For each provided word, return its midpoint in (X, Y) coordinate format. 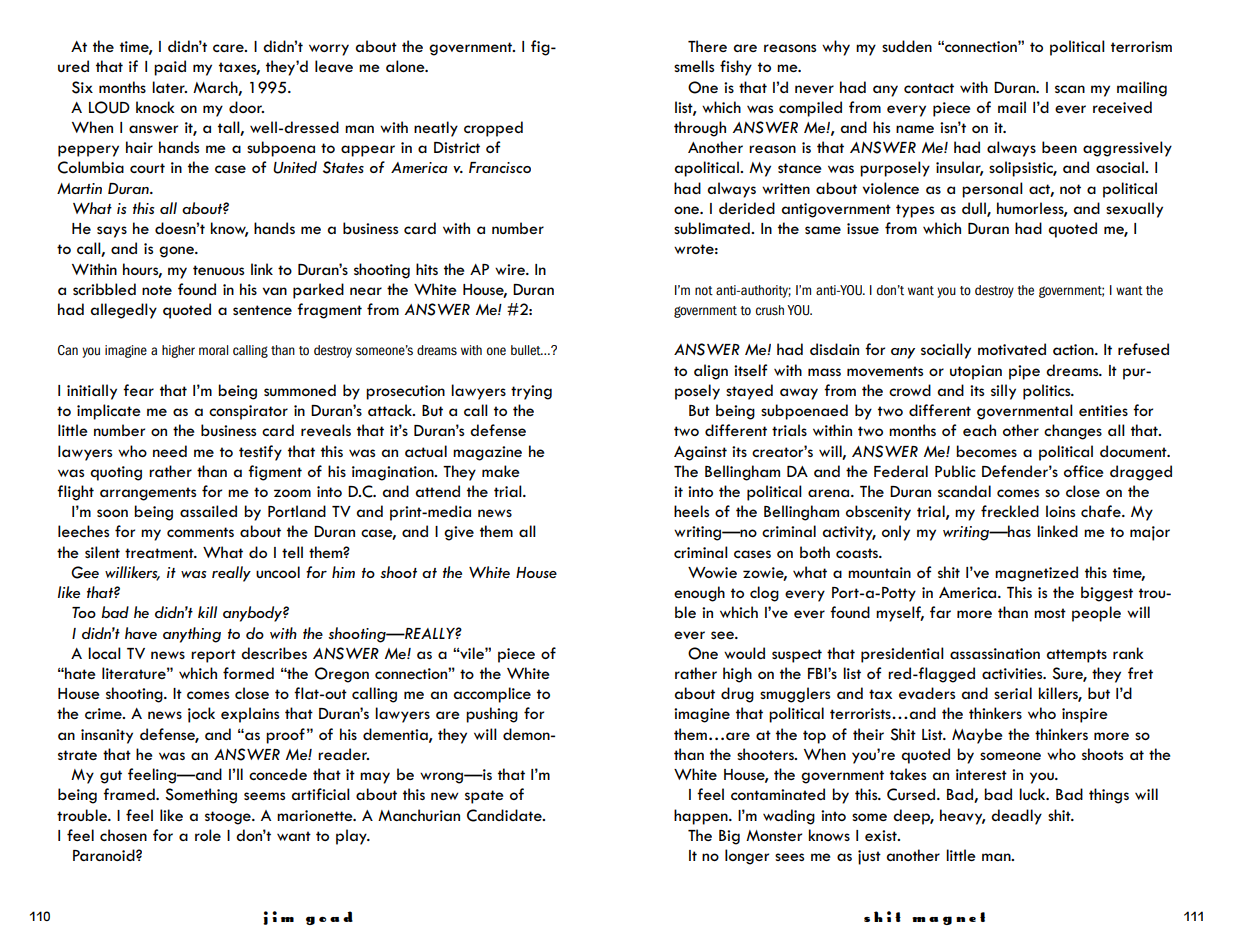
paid (170, 68)
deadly (1016, 817)
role (208, 835)
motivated (1012, 349)
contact (929, 88)
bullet (527, 350)
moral (213, 350)
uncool (278, 572)
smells (694, 66)
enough (699, 594)
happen (702, 817)
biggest (1107, 594)
